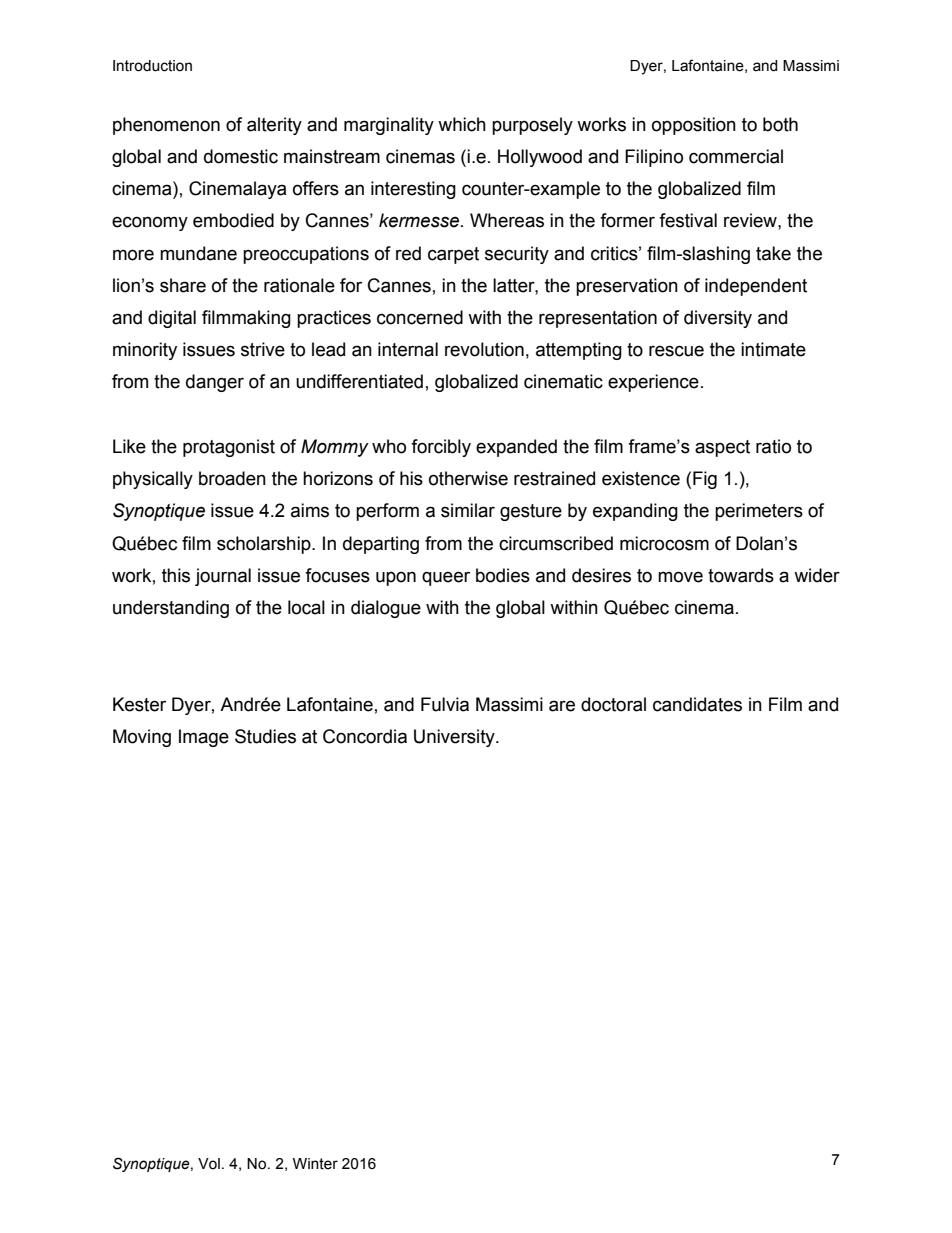 This image has height=1233, width=952. I want to click on which, so click(462, 124).
